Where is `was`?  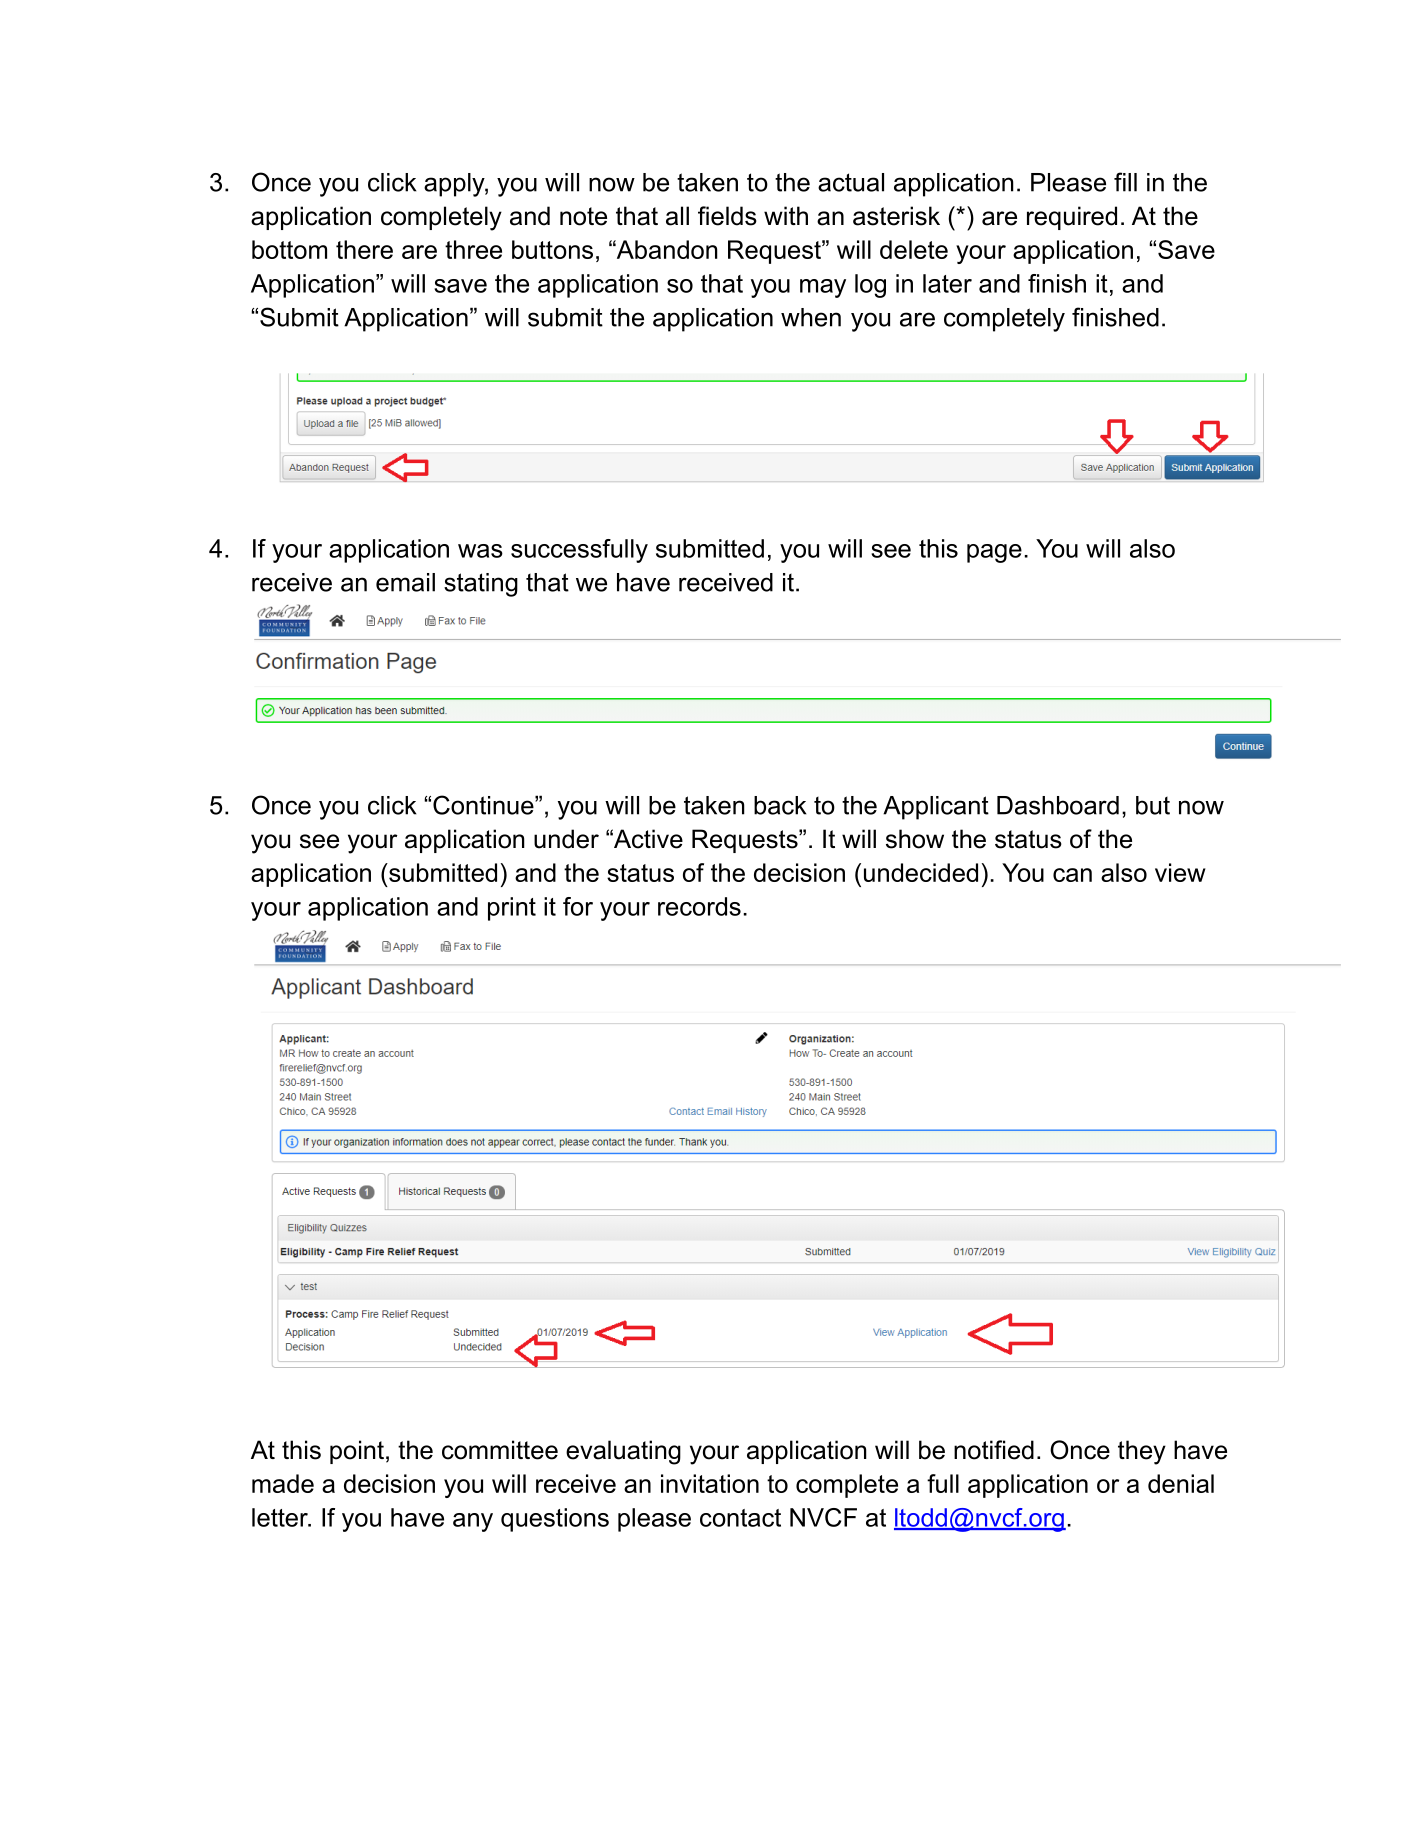 was is located at coordinates (480, 551).
